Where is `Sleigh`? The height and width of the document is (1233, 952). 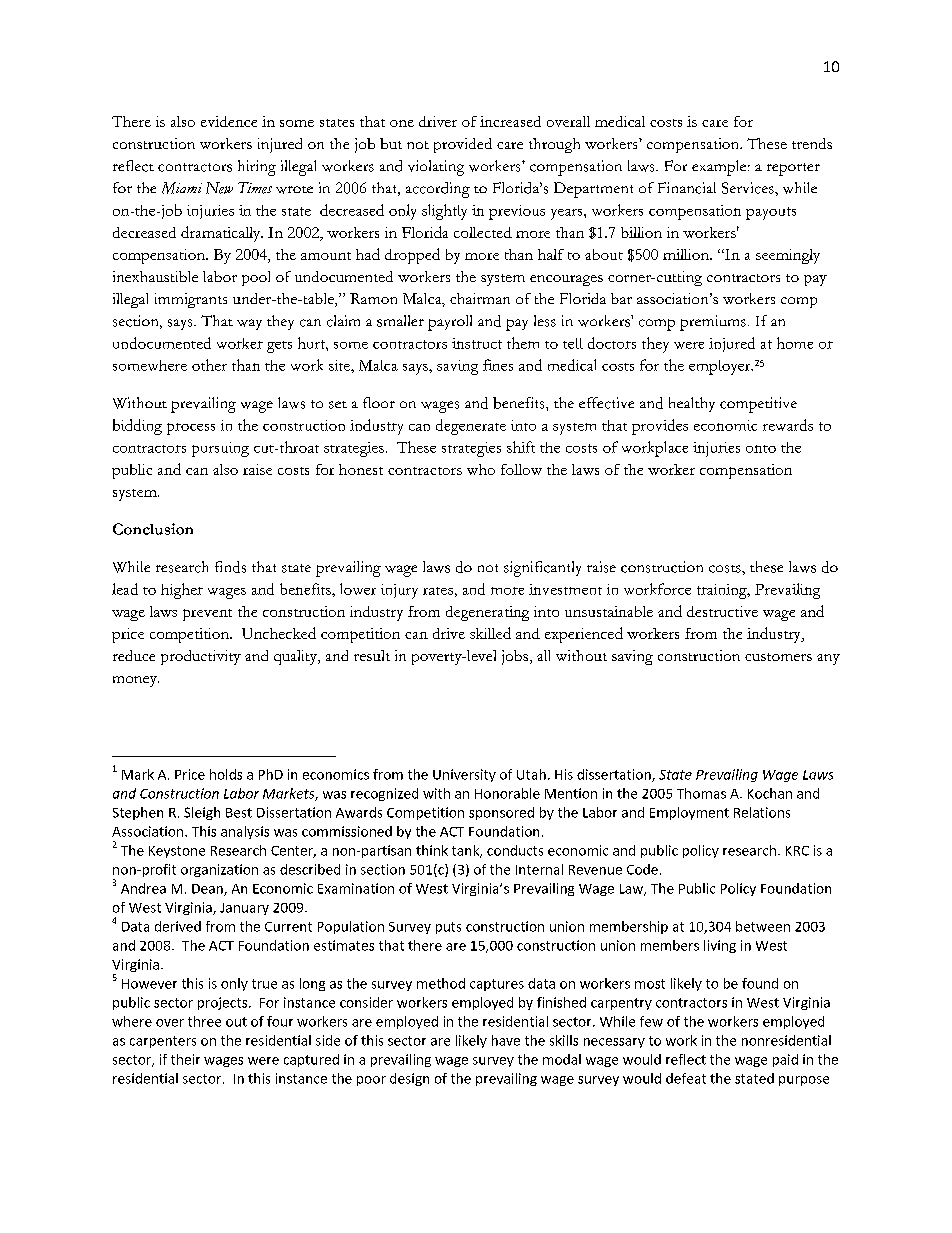 Sleigh is located at coordinates (202, 813).
